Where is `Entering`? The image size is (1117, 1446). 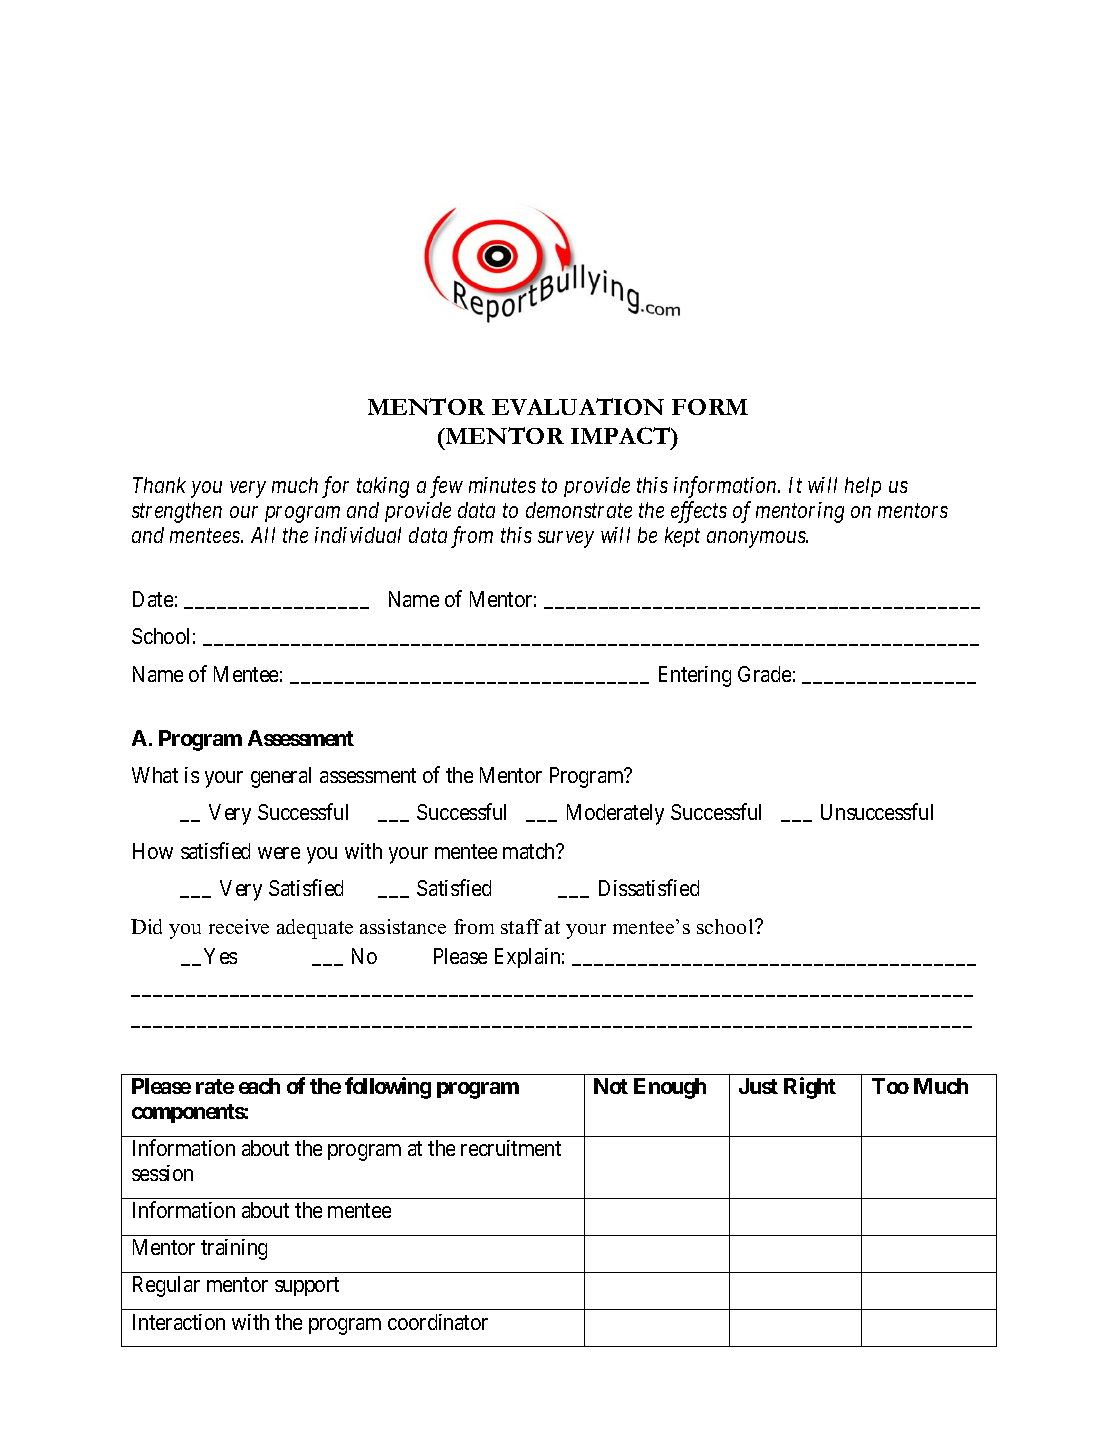 Entering is located at coordinates (695, 676).
